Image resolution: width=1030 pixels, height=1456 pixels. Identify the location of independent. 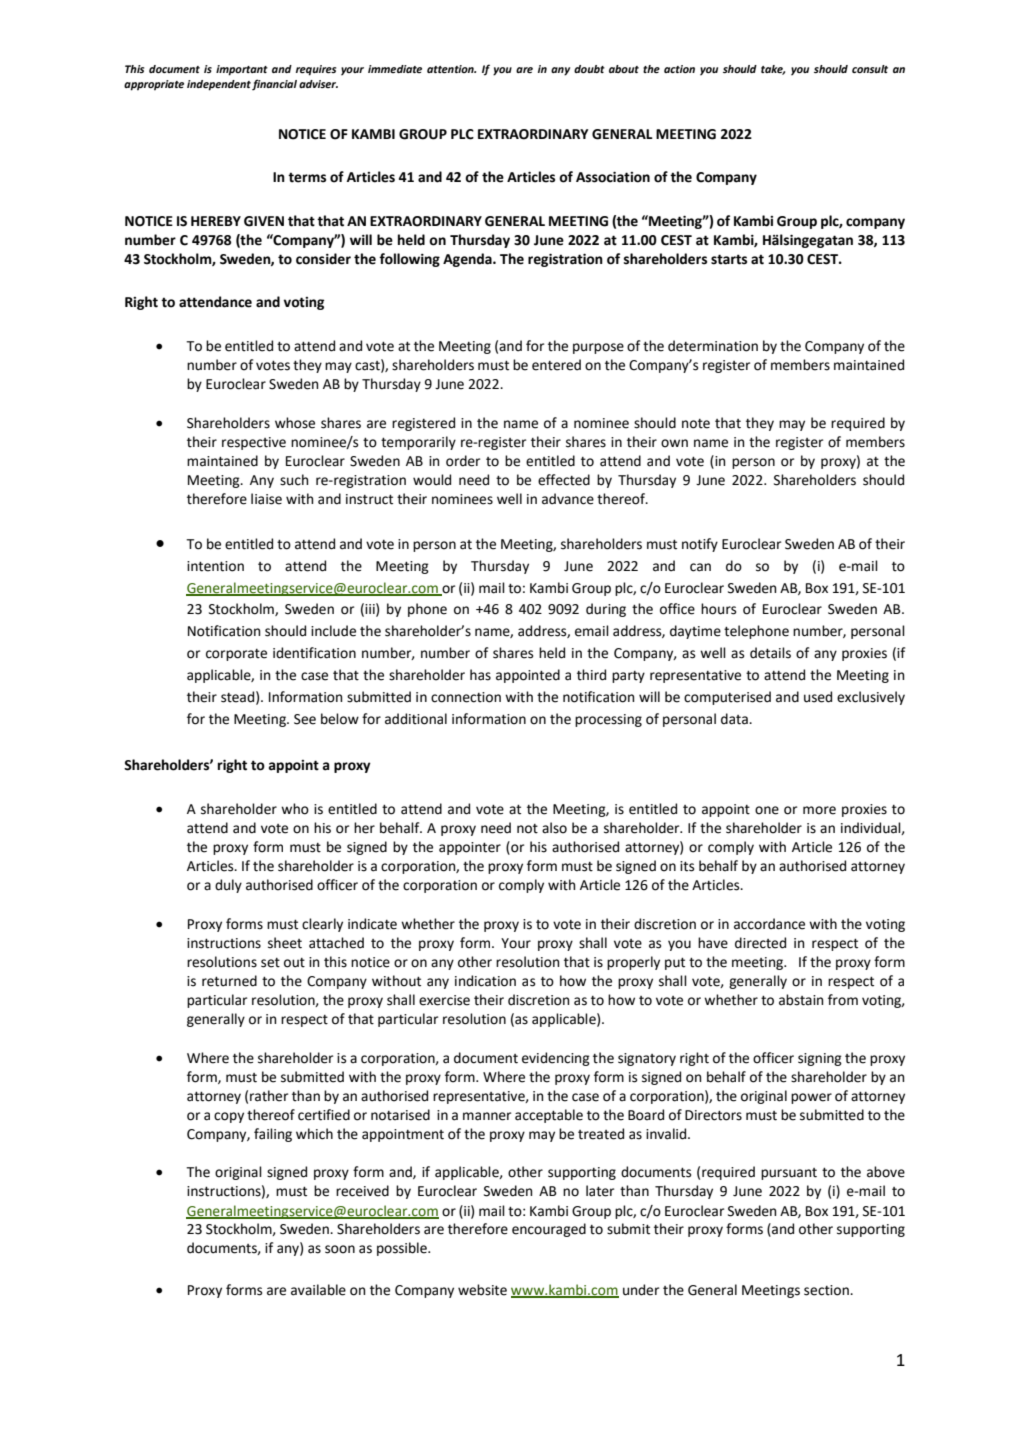
(219, 85).
